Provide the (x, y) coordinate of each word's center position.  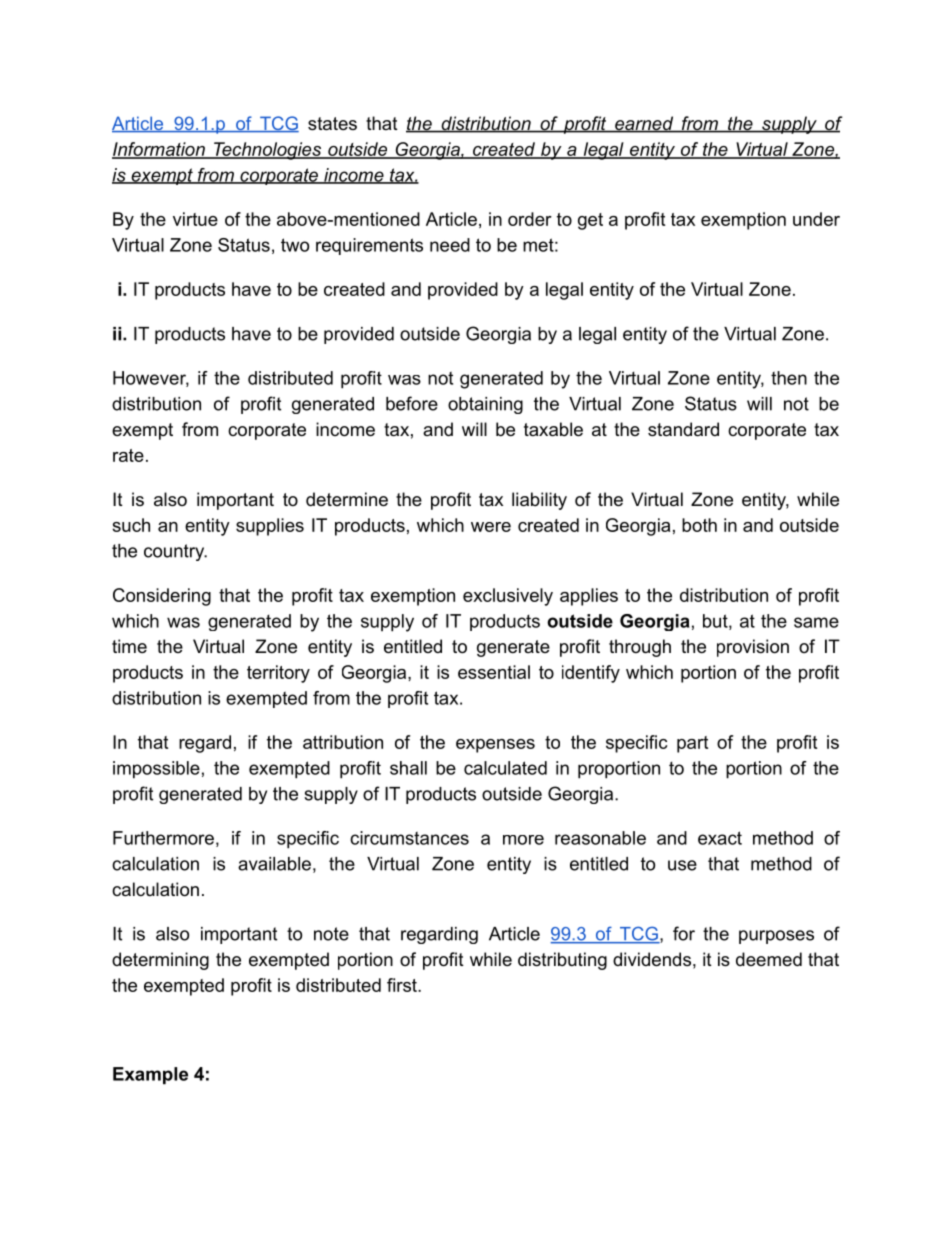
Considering (162, 597)
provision (753, 648)
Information (159, 150)
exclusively (508, 597)
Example (150, 1075)
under (816, 219)
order (530, 219)
